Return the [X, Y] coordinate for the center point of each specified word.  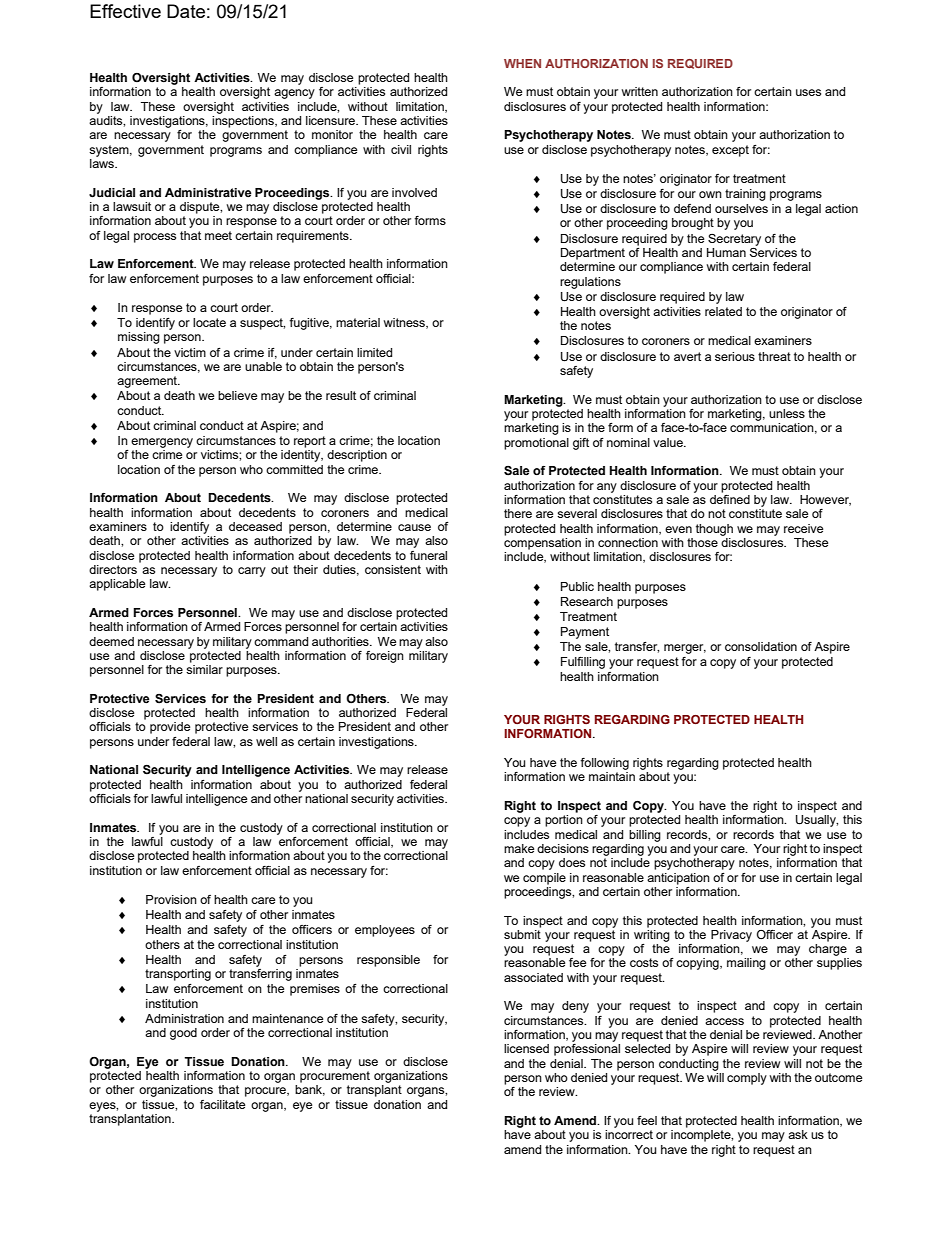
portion [564, 821]
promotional [536, 444]
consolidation [761, 646]
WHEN [522, 63]
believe [237, 395]
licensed [526, 1048]
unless [787, 413]
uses [808, 92]
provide [170, 728]
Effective [125, 11]
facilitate [222, 1104]
